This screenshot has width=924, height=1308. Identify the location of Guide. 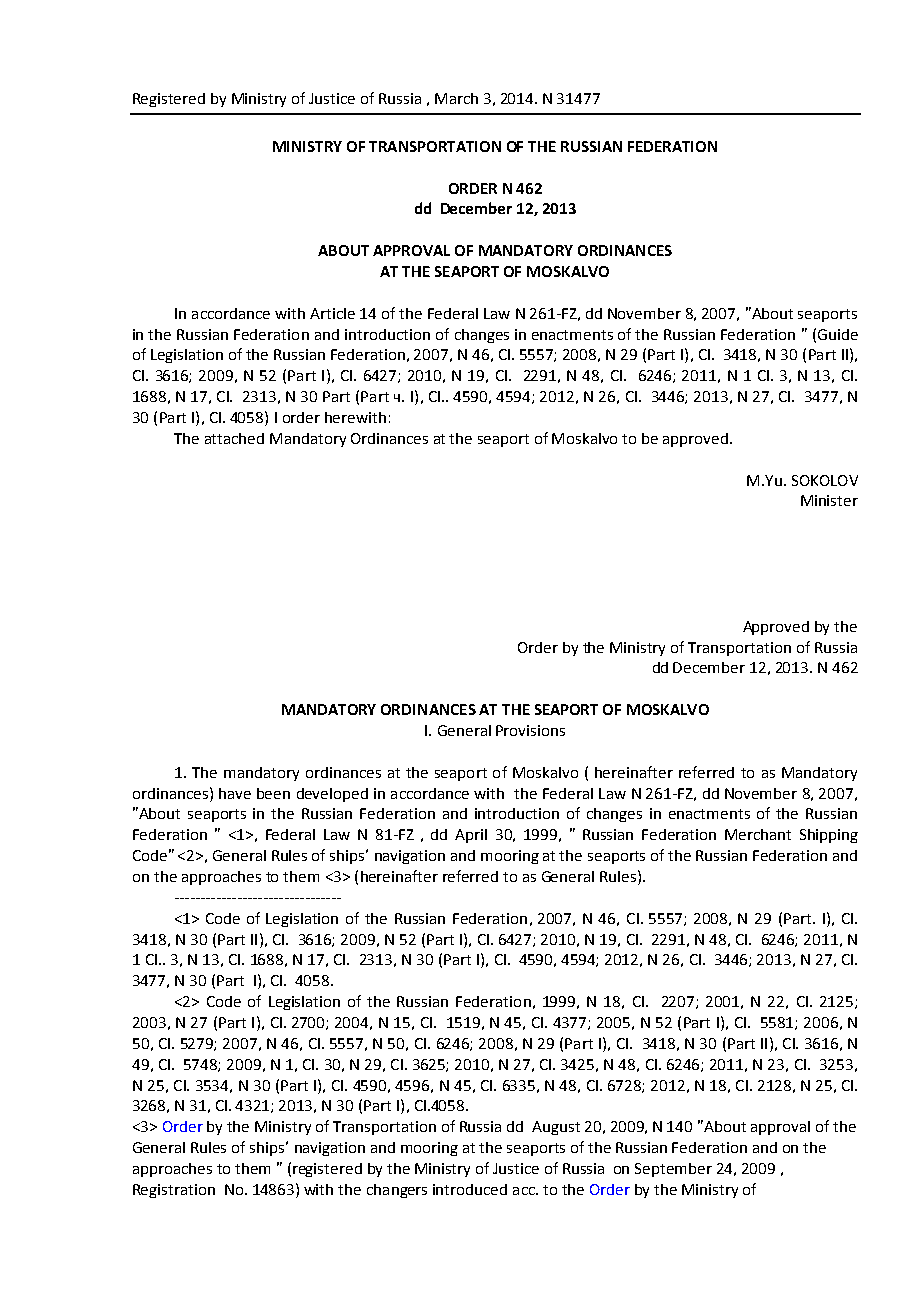
(838, 334).
